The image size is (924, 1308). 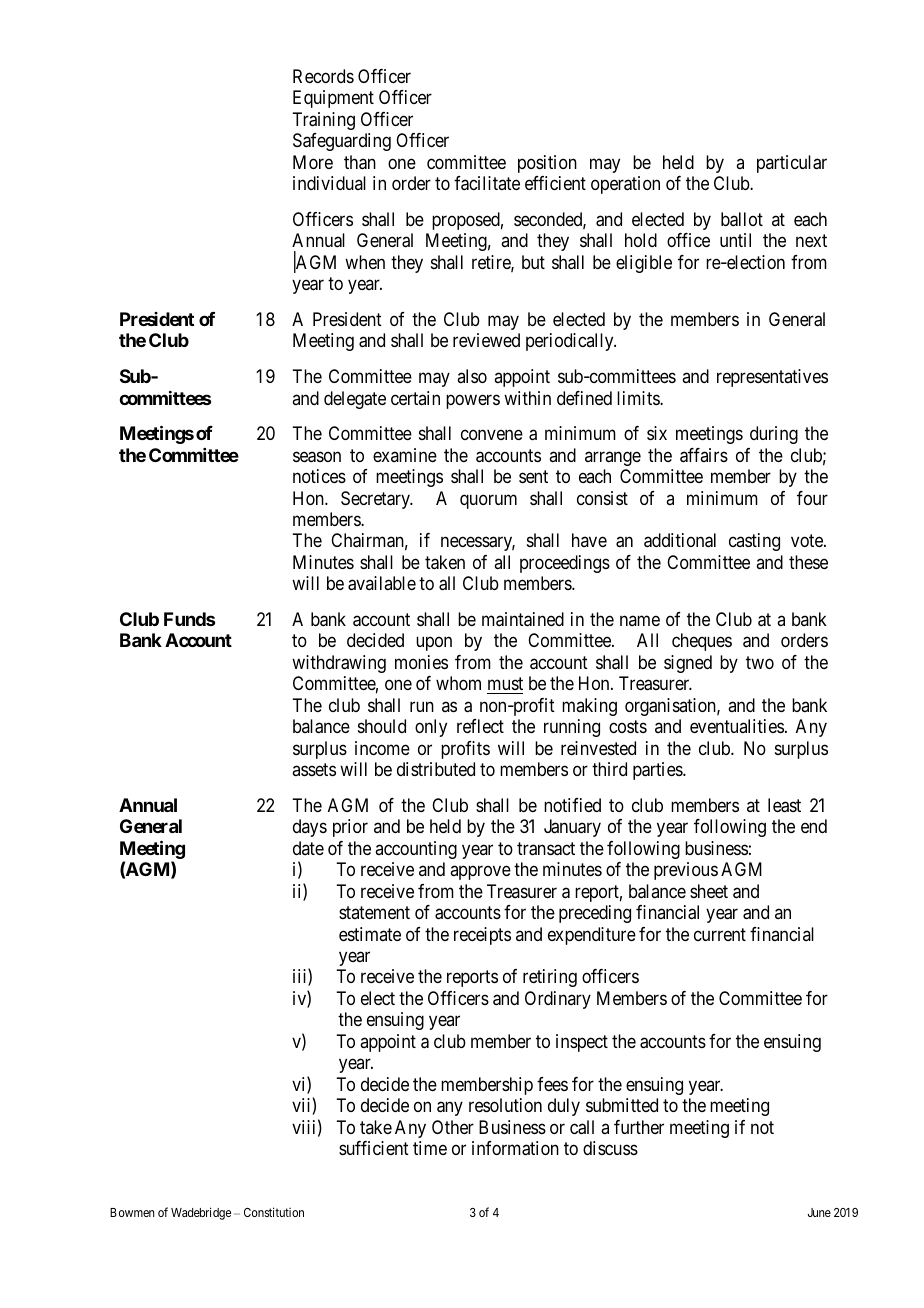 I want to click on convene, so click(x=492, y=435).
